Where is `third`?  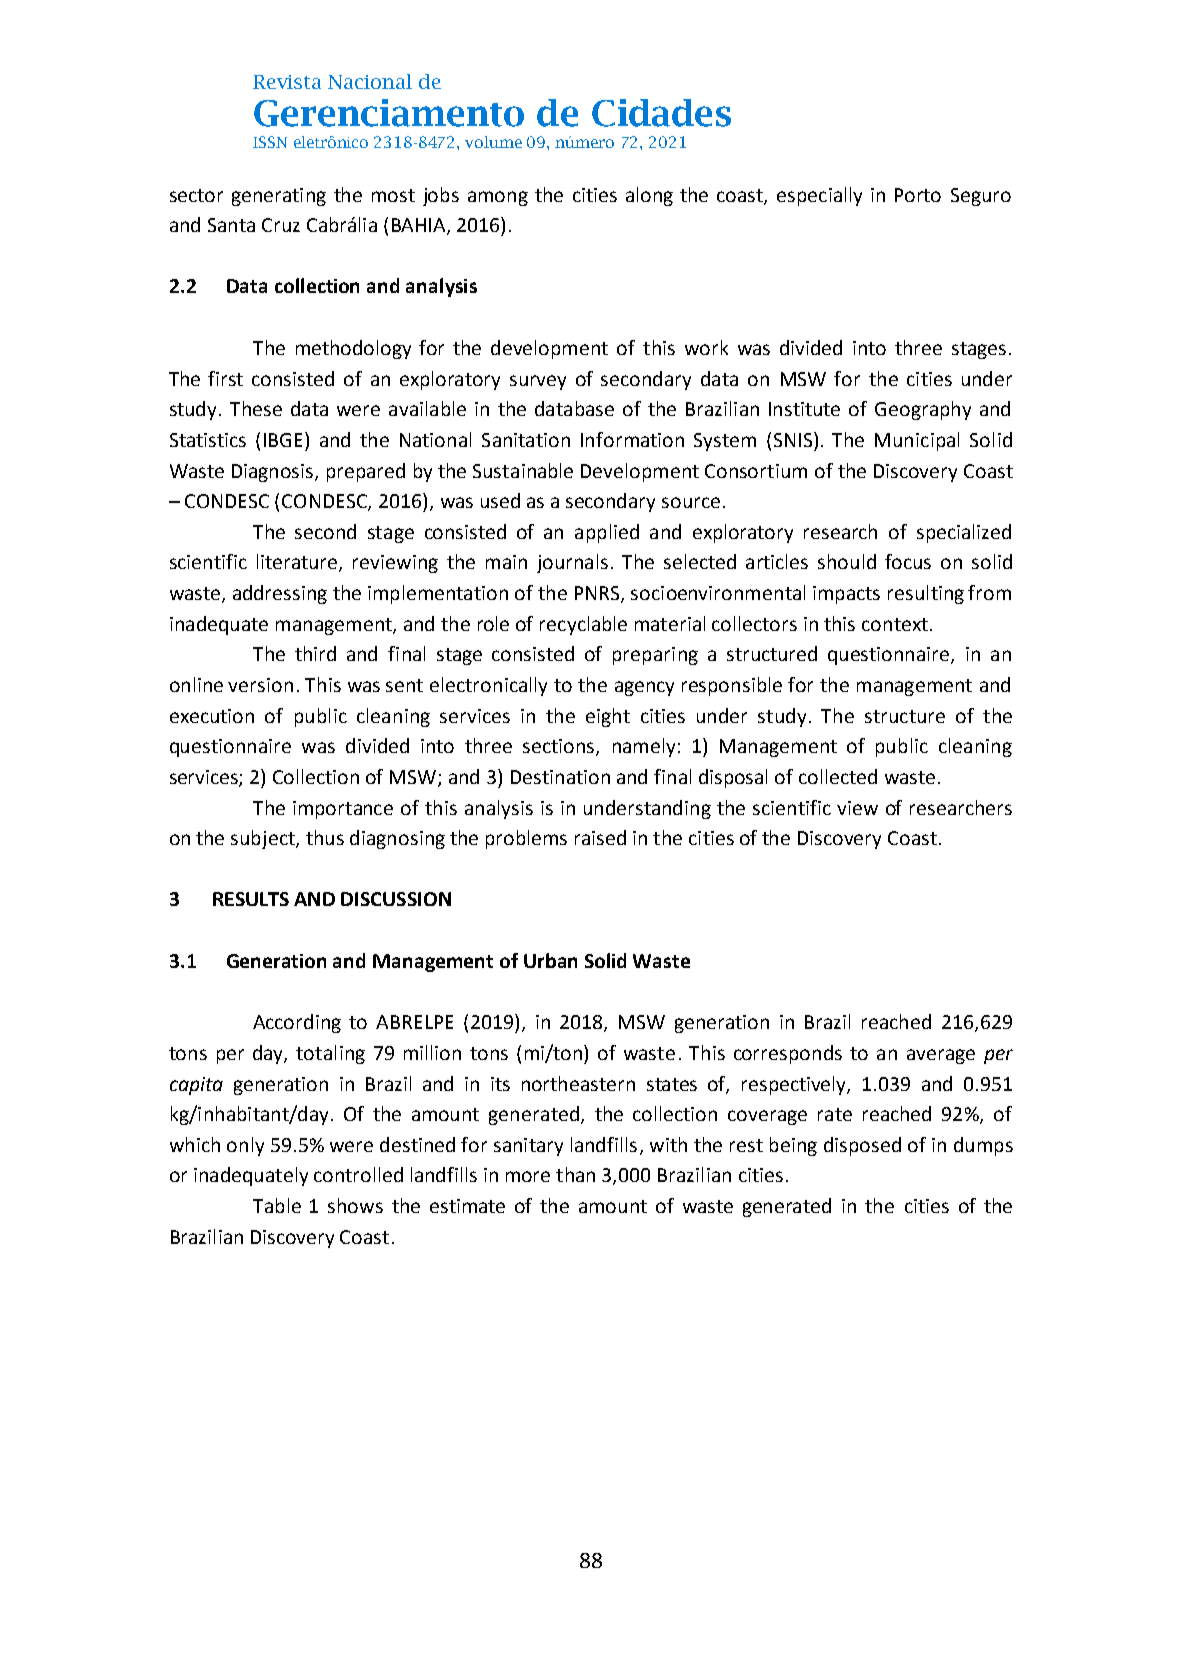
third is located at coordinates (315, 653).
